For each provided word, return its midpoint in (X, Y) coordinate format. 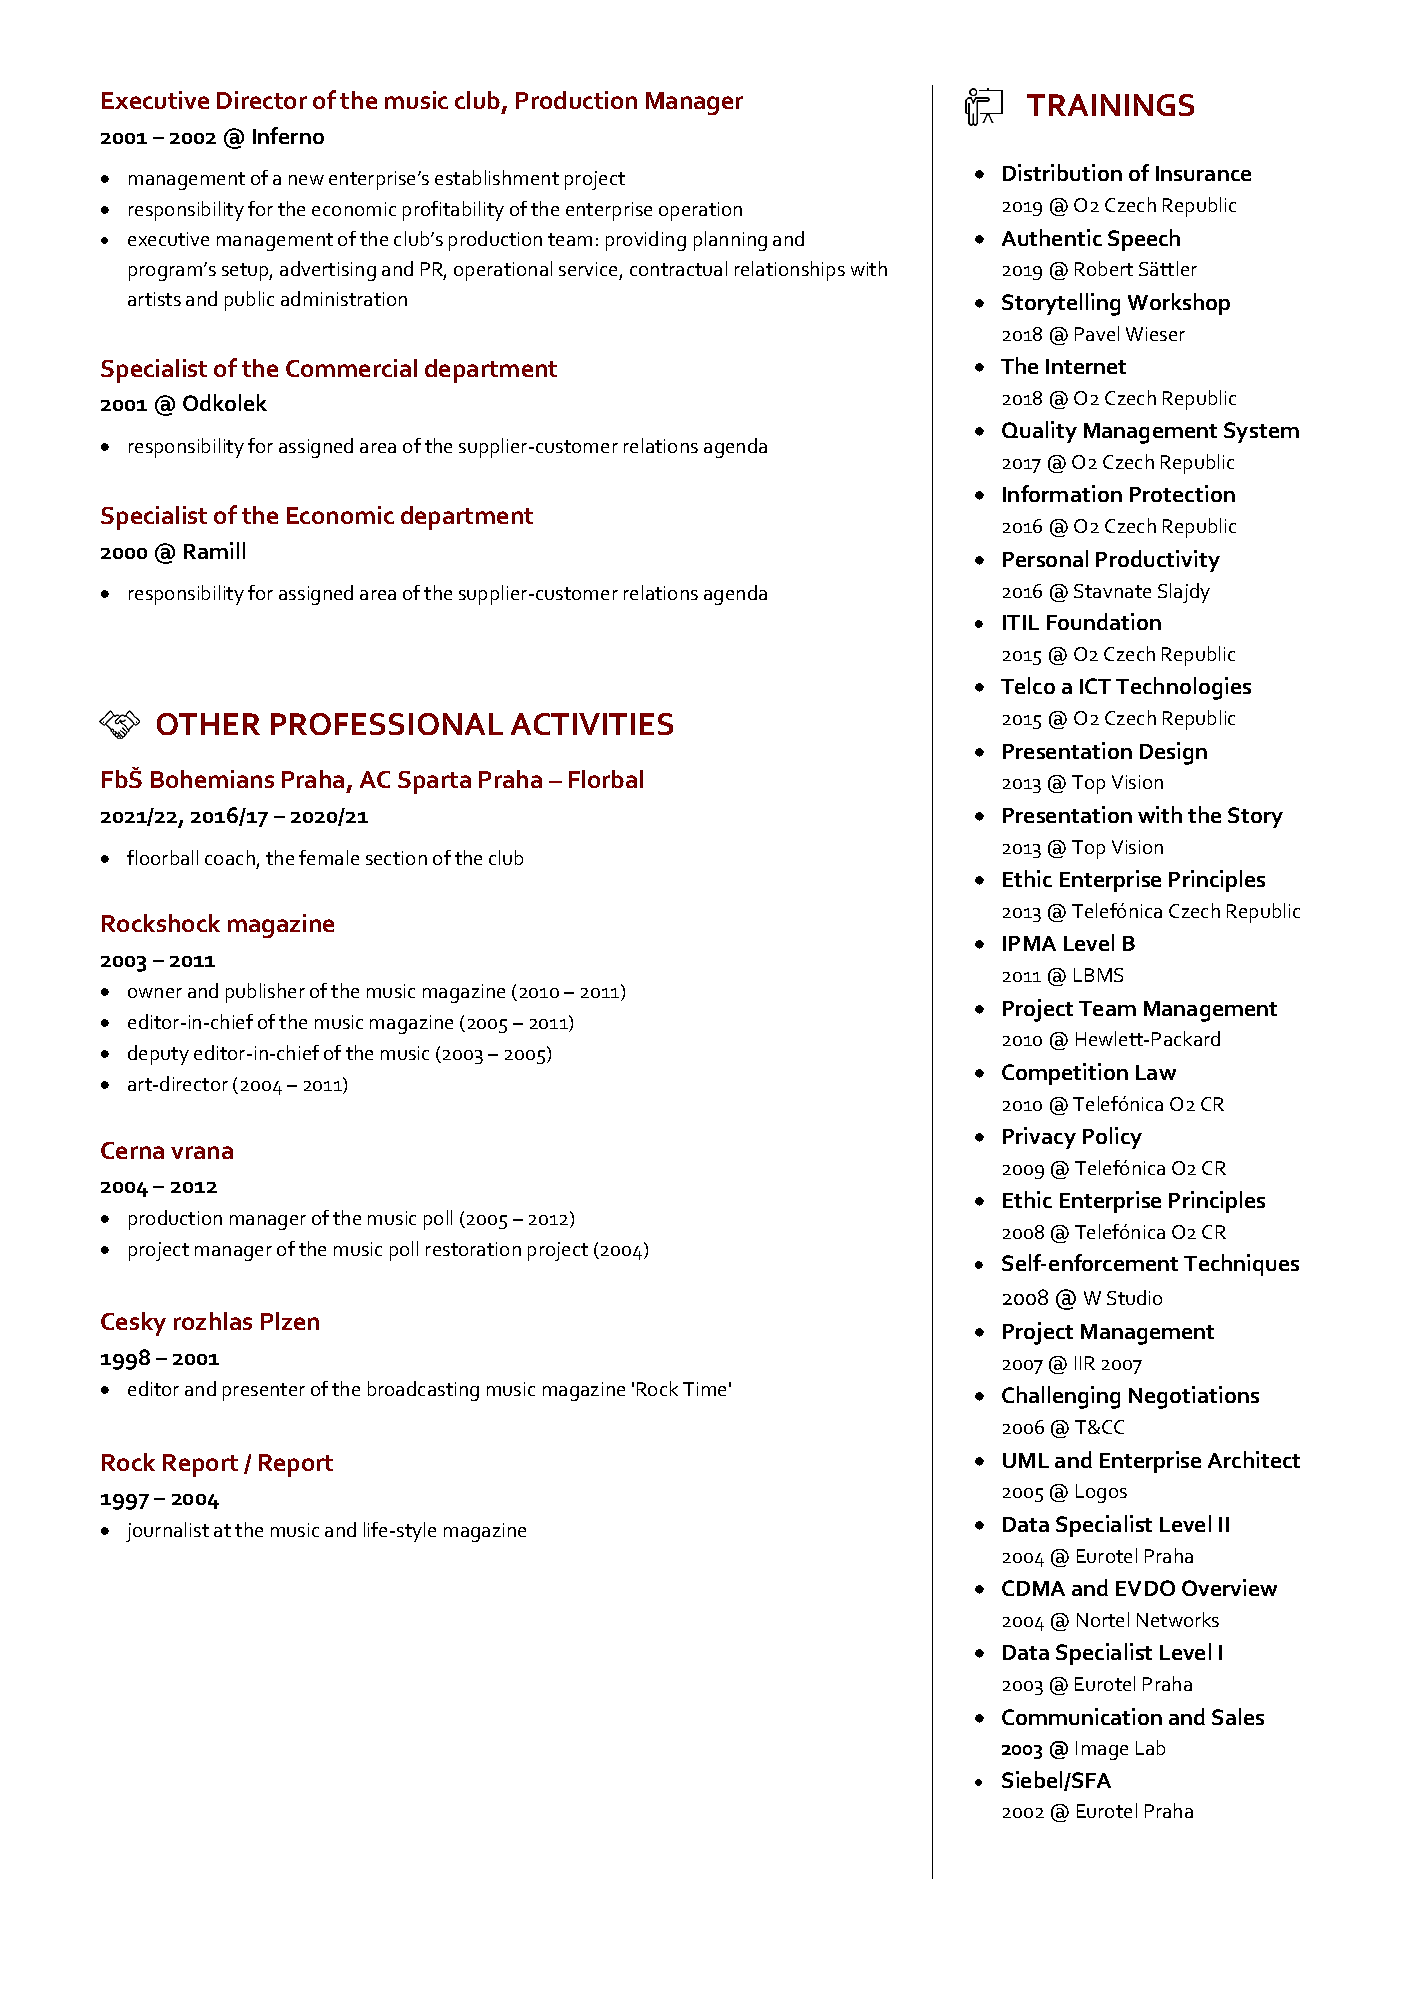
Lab (1150, 1747)
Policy (1112, 1138)
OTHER (208, 724)
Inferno (288, 135)
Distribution (1062, 172)
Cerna (132, 1150)
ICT (1095, 686)
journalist (167, 1532)
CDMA (1033, 1588)
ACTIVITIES (592, 724)
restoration (473, 1249)
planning (730, 241)
